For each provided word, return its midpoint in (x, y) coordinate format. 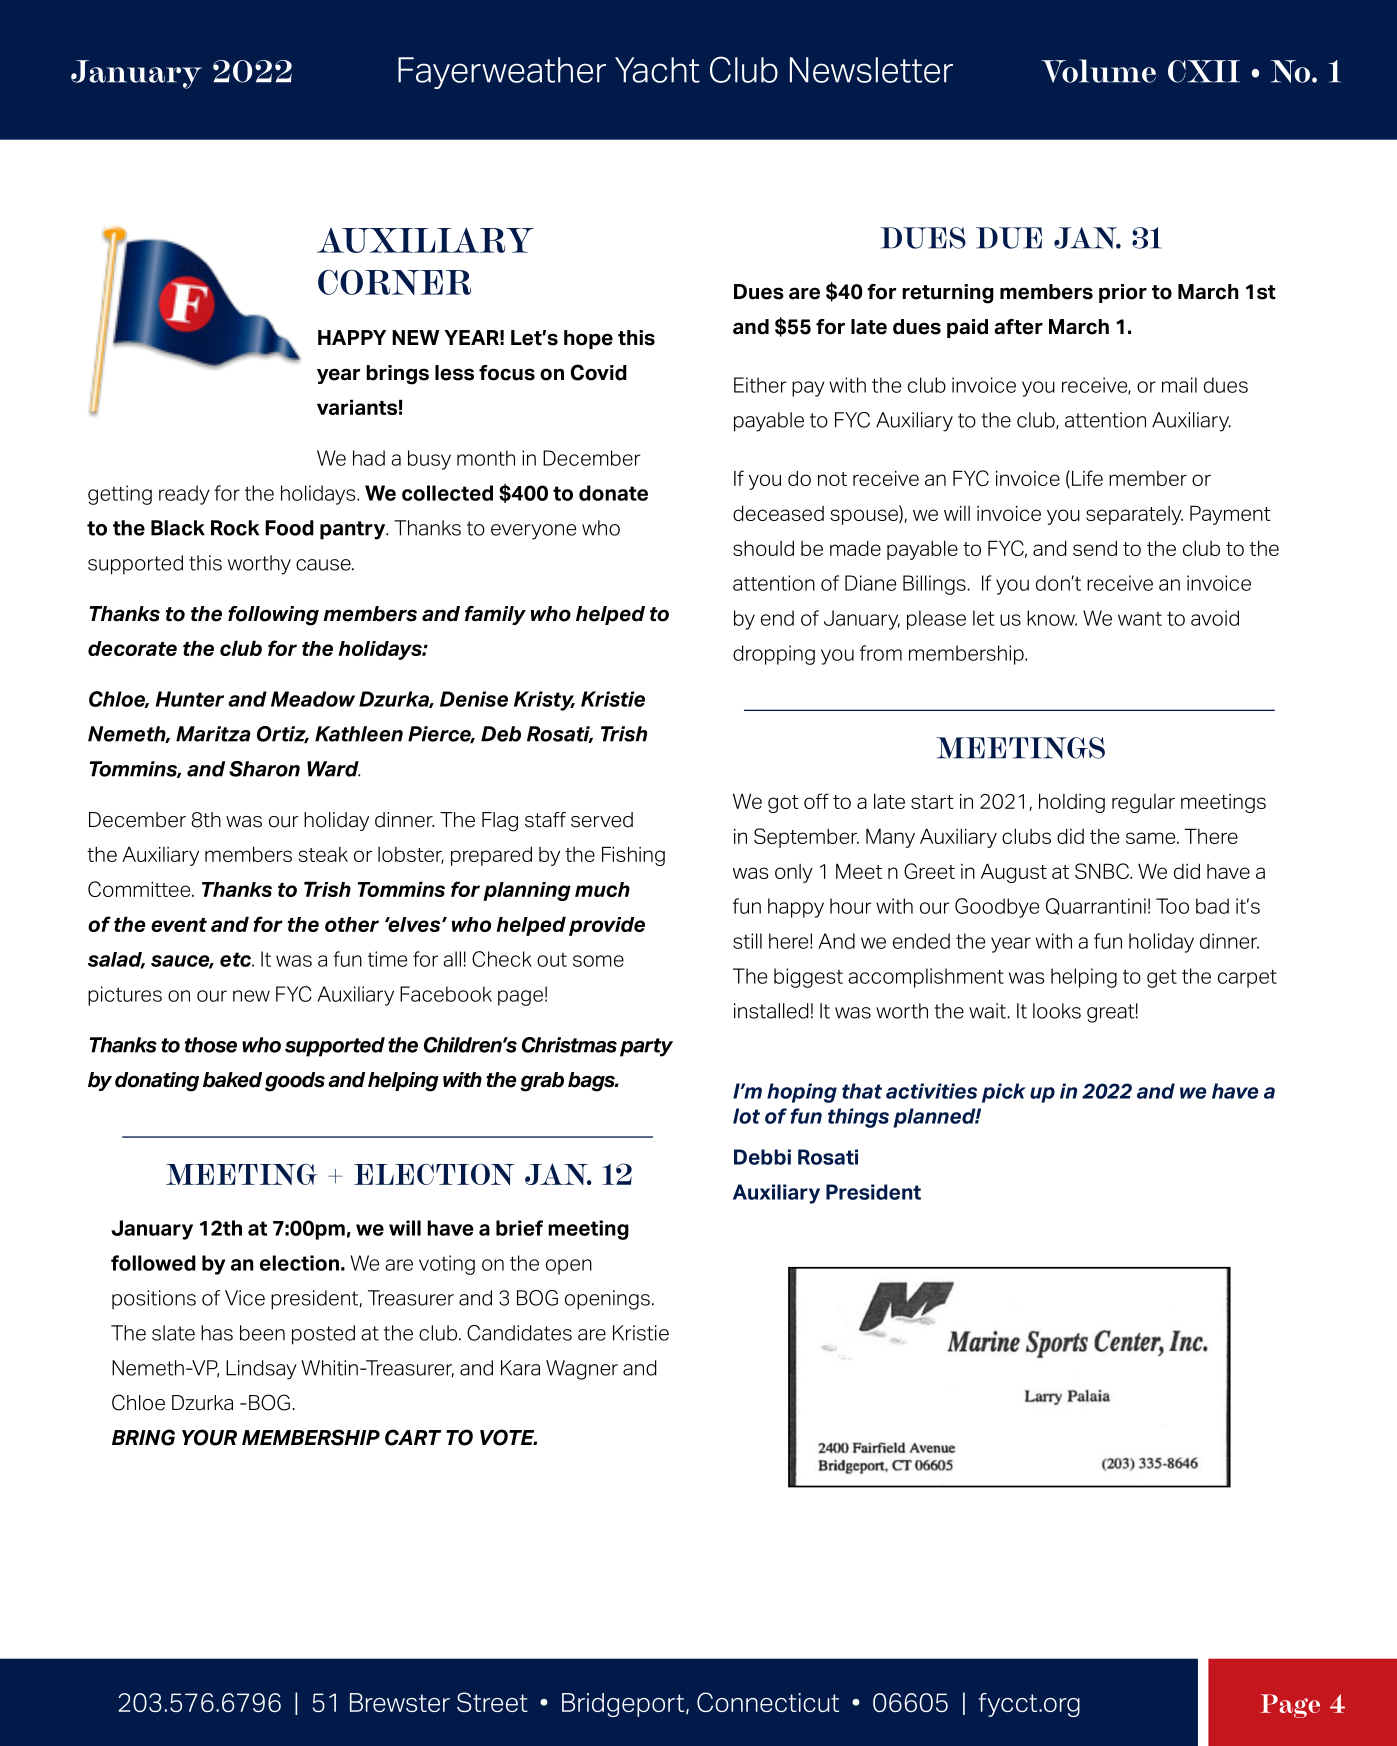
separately (1134, 515)
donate (613, 493)
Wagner (582, 1370)
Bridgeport (624, 1705)
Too (1172, 906)
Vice (245, 1298)
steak (323, 854)
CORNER (394, 282)
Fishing (633, 856)
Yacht (657, 70)
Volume (1098, 71)
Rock (235, 528)
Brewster (400, 1702)
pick (1004, 1093)
